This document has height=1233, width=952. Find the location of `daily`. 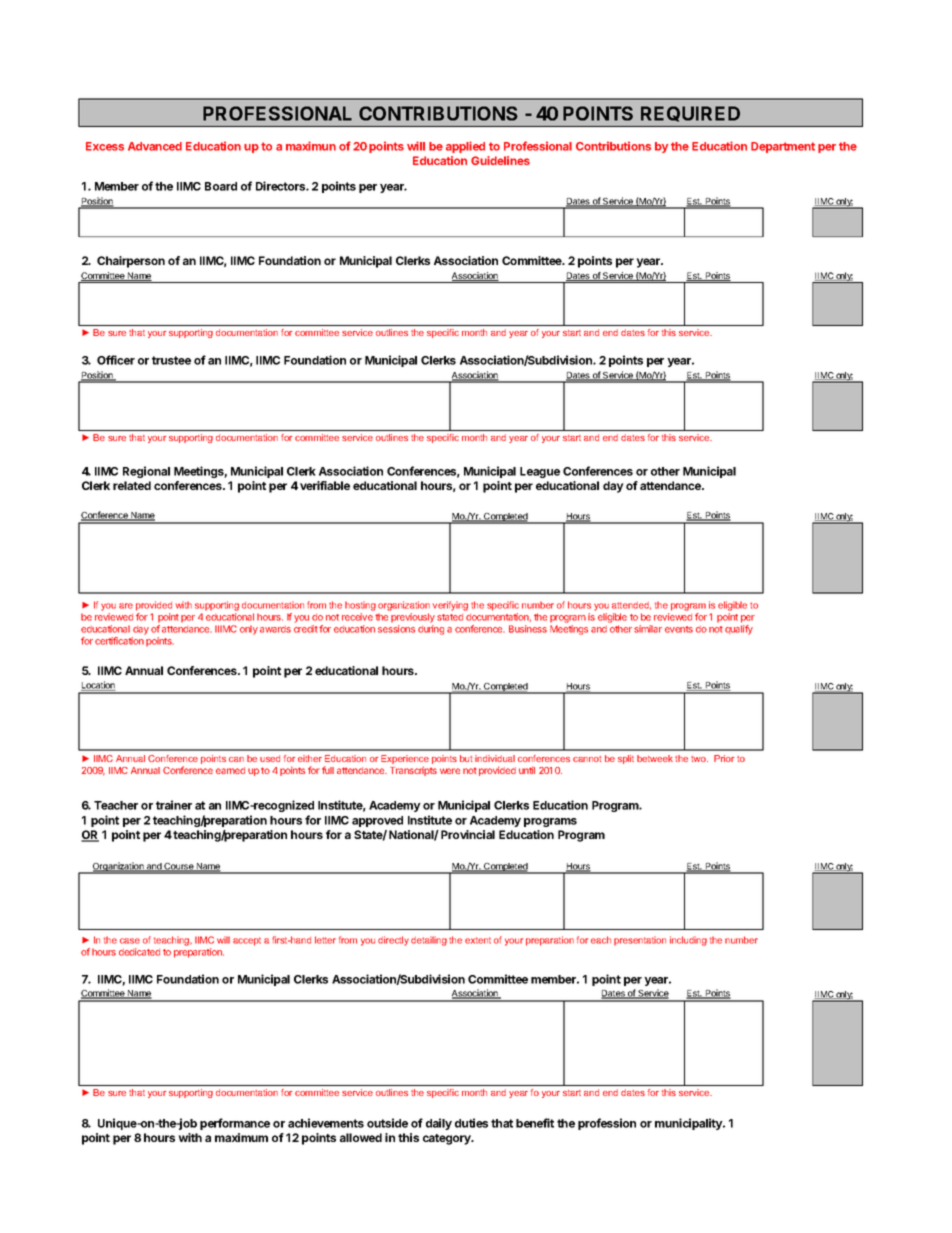

daily is located at coordinates (439, 1124).
